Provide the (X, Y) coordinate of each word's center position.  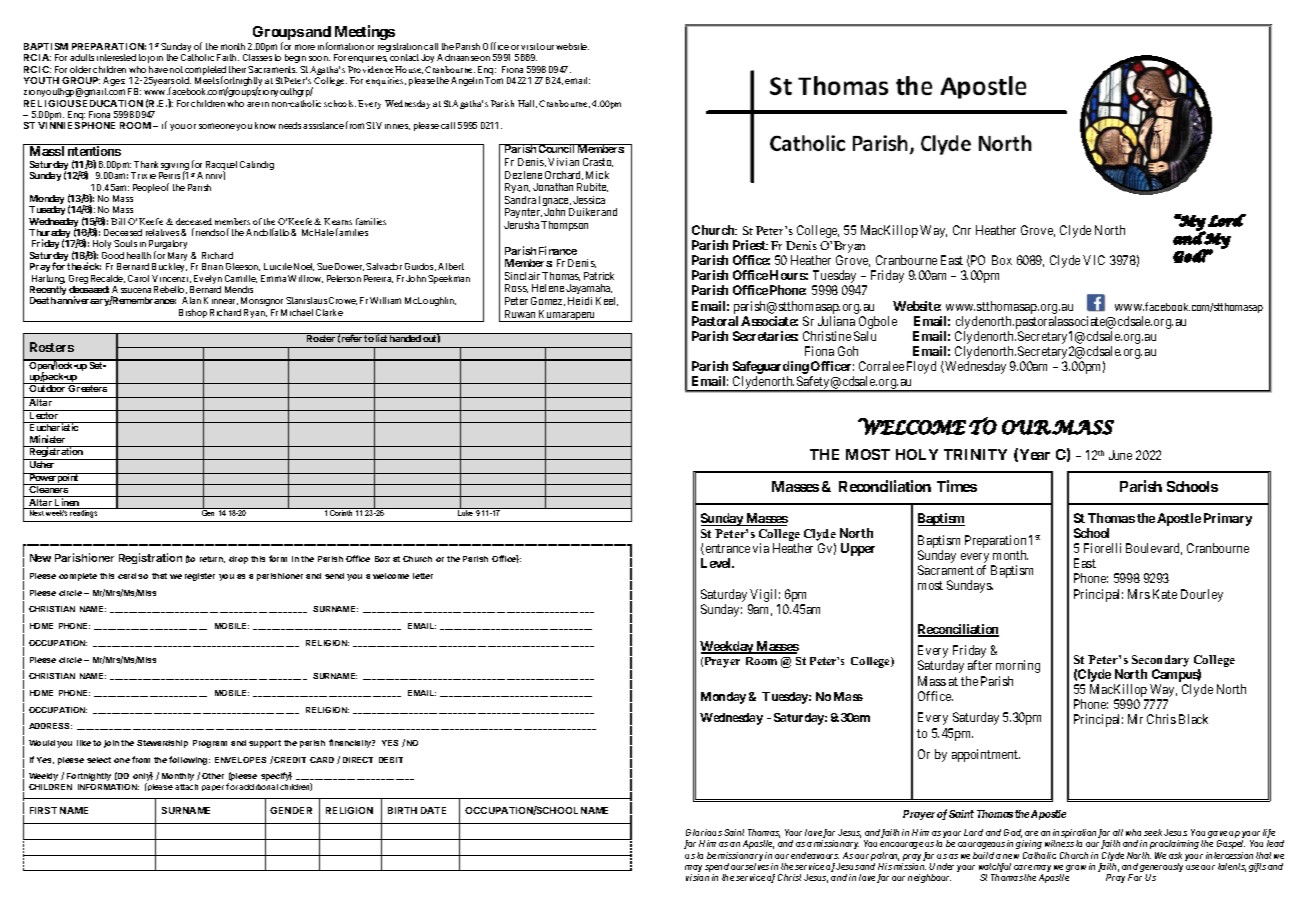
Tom (494, 80)
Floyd (921, 367)
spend (717, 869)
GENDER (291, 810)
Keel (607, 301)
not (176, 69)
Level (717, 563)
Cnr (962, 230)
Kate (1165, 594)
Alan (191, 300)
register (200, 577)
